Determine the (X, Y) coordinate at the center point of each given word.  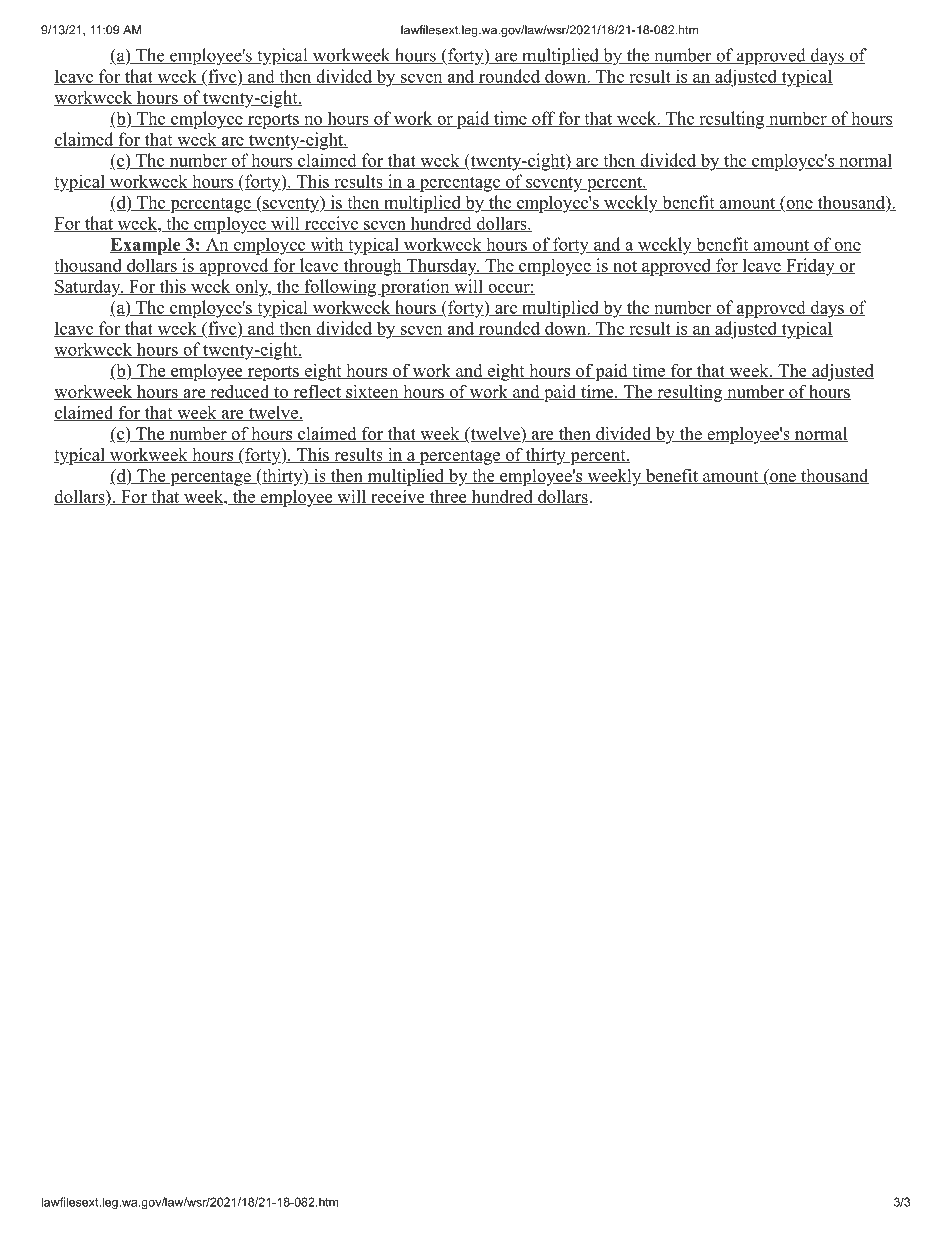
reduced (240, 392)
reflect (317, 392)
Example (146, 246)
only (252, 288)
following (340, 288)
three (448, 498)
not (625, 267)
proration (415, 288)
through (372, 267)
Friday (810, 267)
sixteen (372, 392)
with (327, 245)
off (543, 119)
